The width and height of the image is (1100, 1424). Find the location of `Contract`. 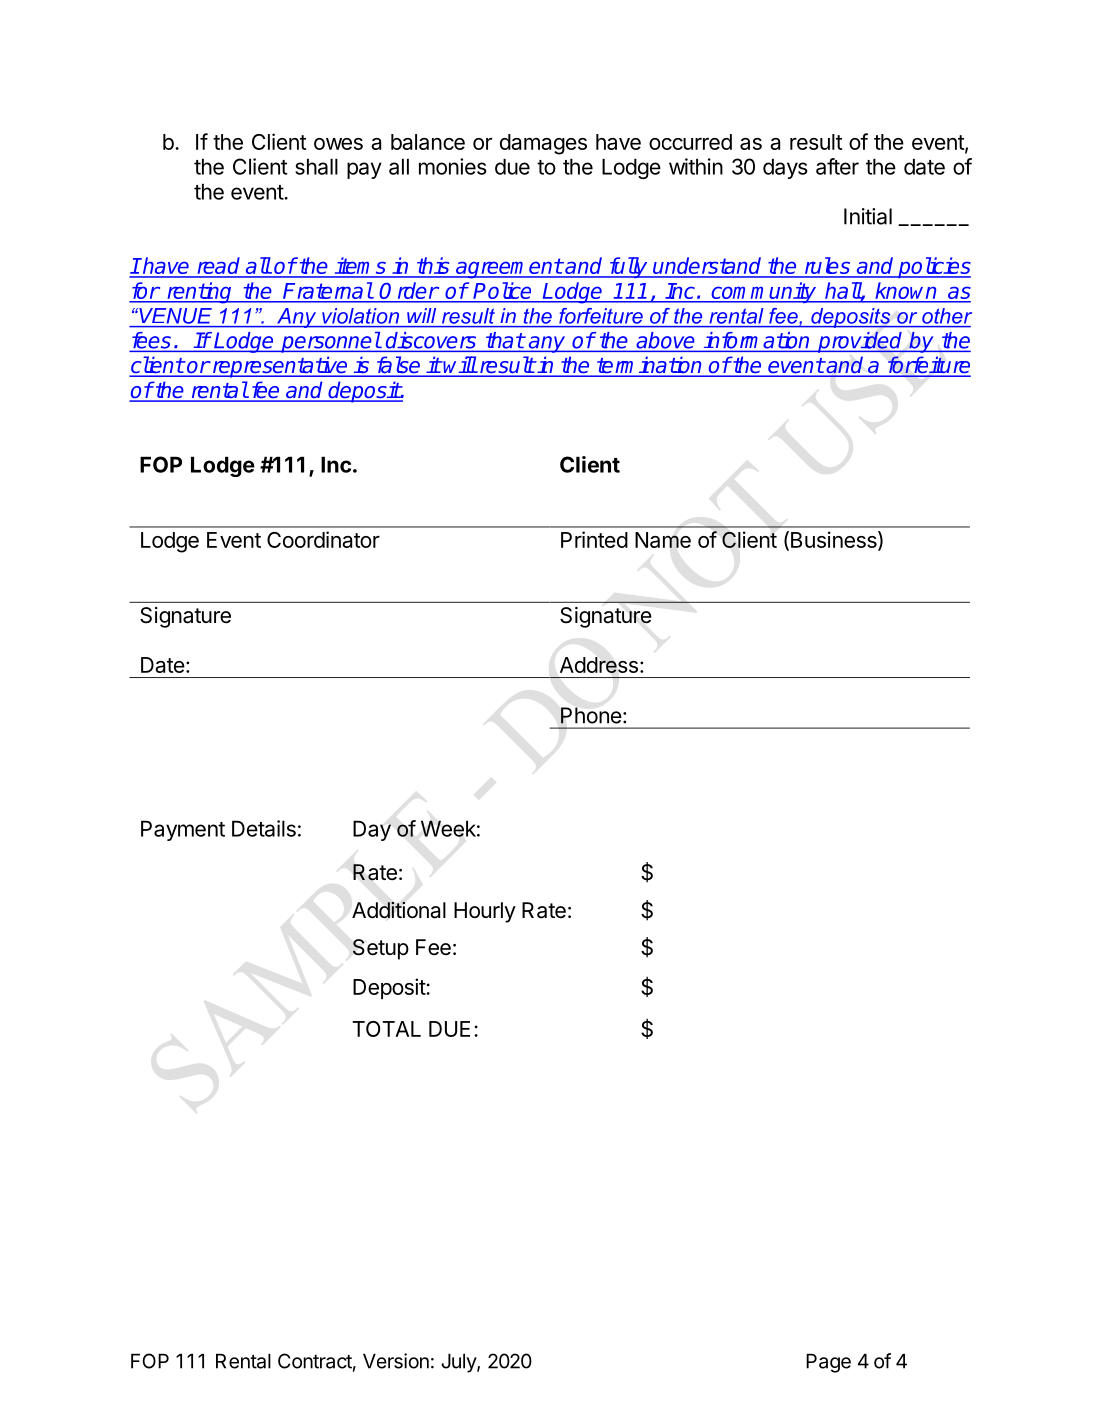

Contract is located at coordinates (315, 1361).
